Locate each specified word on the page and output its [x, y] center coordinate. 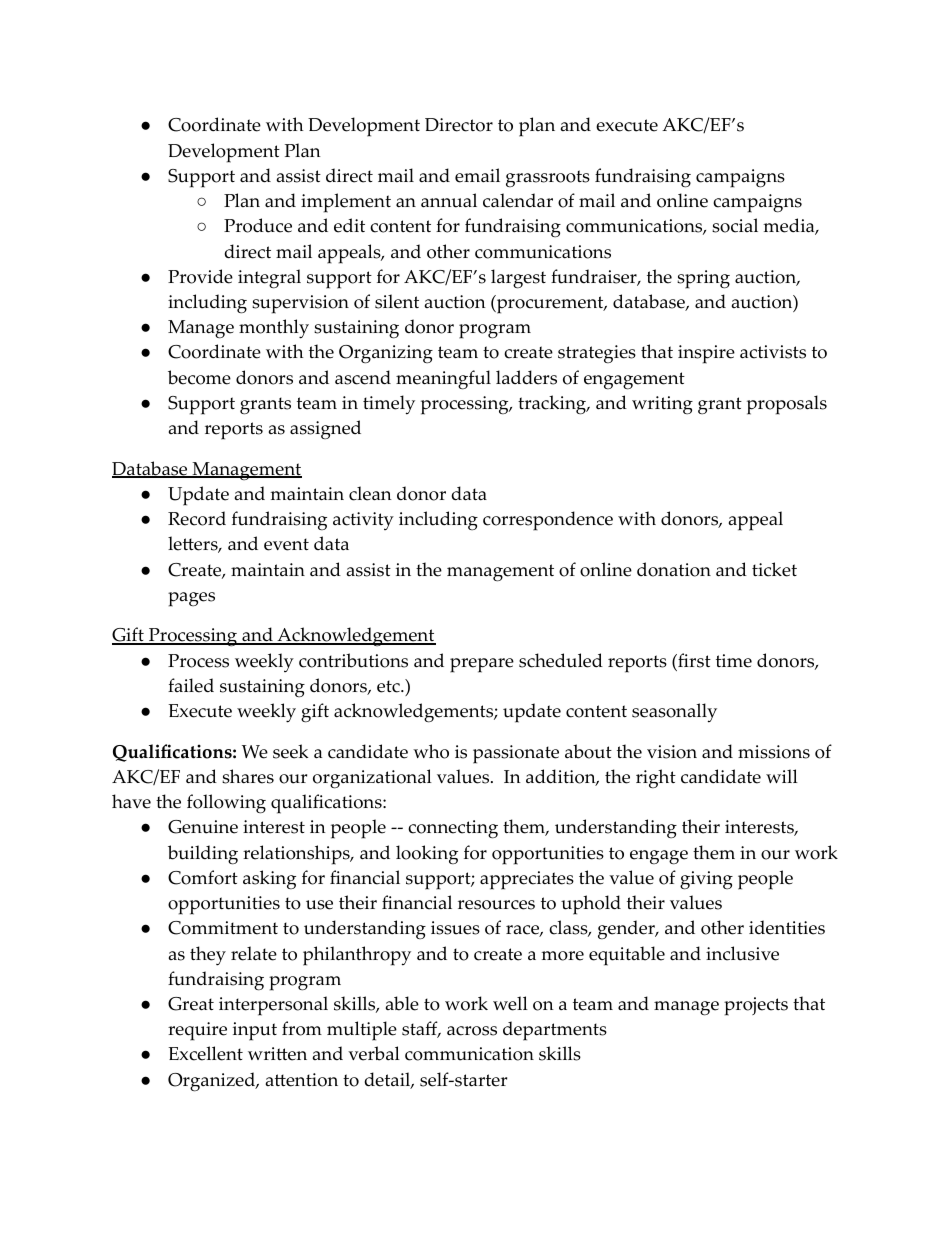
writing [662, 405]
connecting [453, 829]
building [203, 855]
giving [706, 880]
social [735, 225]
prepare [482, 665]
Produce [258, 225]
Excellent [205, 1053]
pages [191, 599]
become [199, 377]
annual [449, 200]
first [693, 660]
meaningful [443, 380]
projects [756, 1006]
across [472, 1031]
